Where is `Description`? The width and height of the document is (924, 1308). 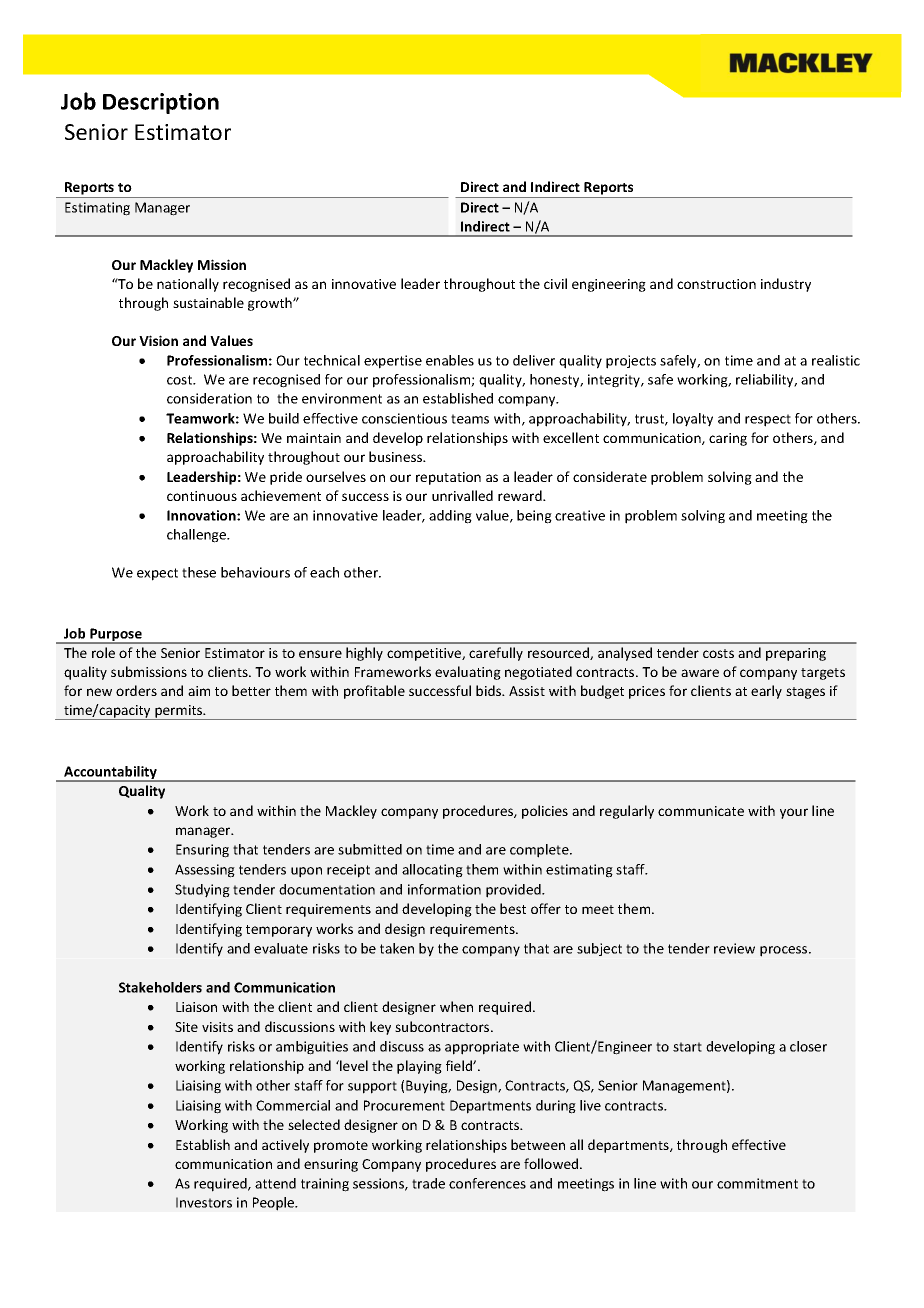
Description is located at coordinates (161, 103).
